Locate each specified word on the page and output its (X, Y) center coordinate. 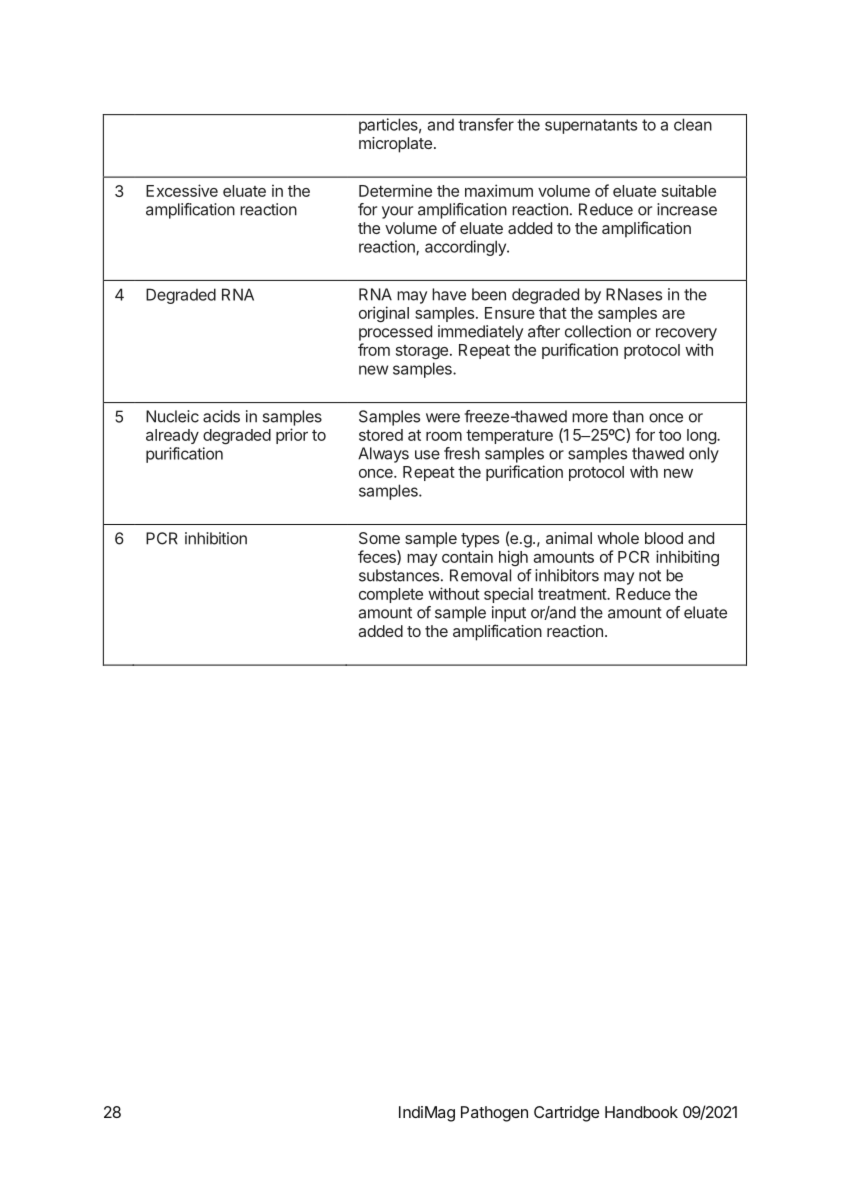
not (650, 576)
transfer (486, 124)
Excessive (182, 190)
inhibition (216, 538)
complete (391, 595)
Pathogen (494, 1114)
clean (693, 125)
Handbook (641, 1112)
